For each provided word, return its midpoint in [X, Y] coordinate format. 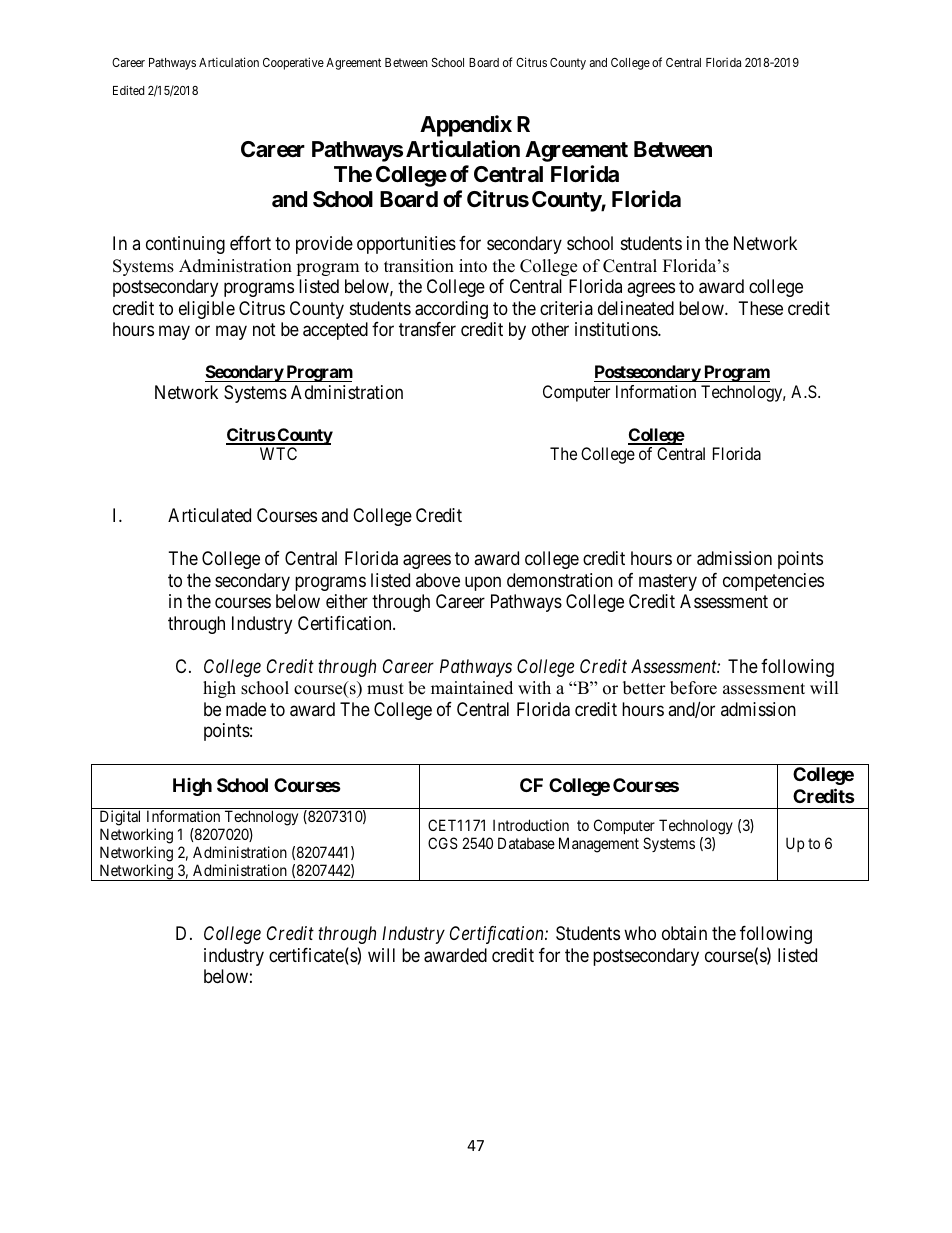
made [246, 709]
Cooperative [293, 63]
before [693, 688]
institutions [617, 329]
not [264, 329]
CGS [443, 843]
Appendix [466, 126]
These [761, 308]
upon [483, 583]
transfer [427, 329]
